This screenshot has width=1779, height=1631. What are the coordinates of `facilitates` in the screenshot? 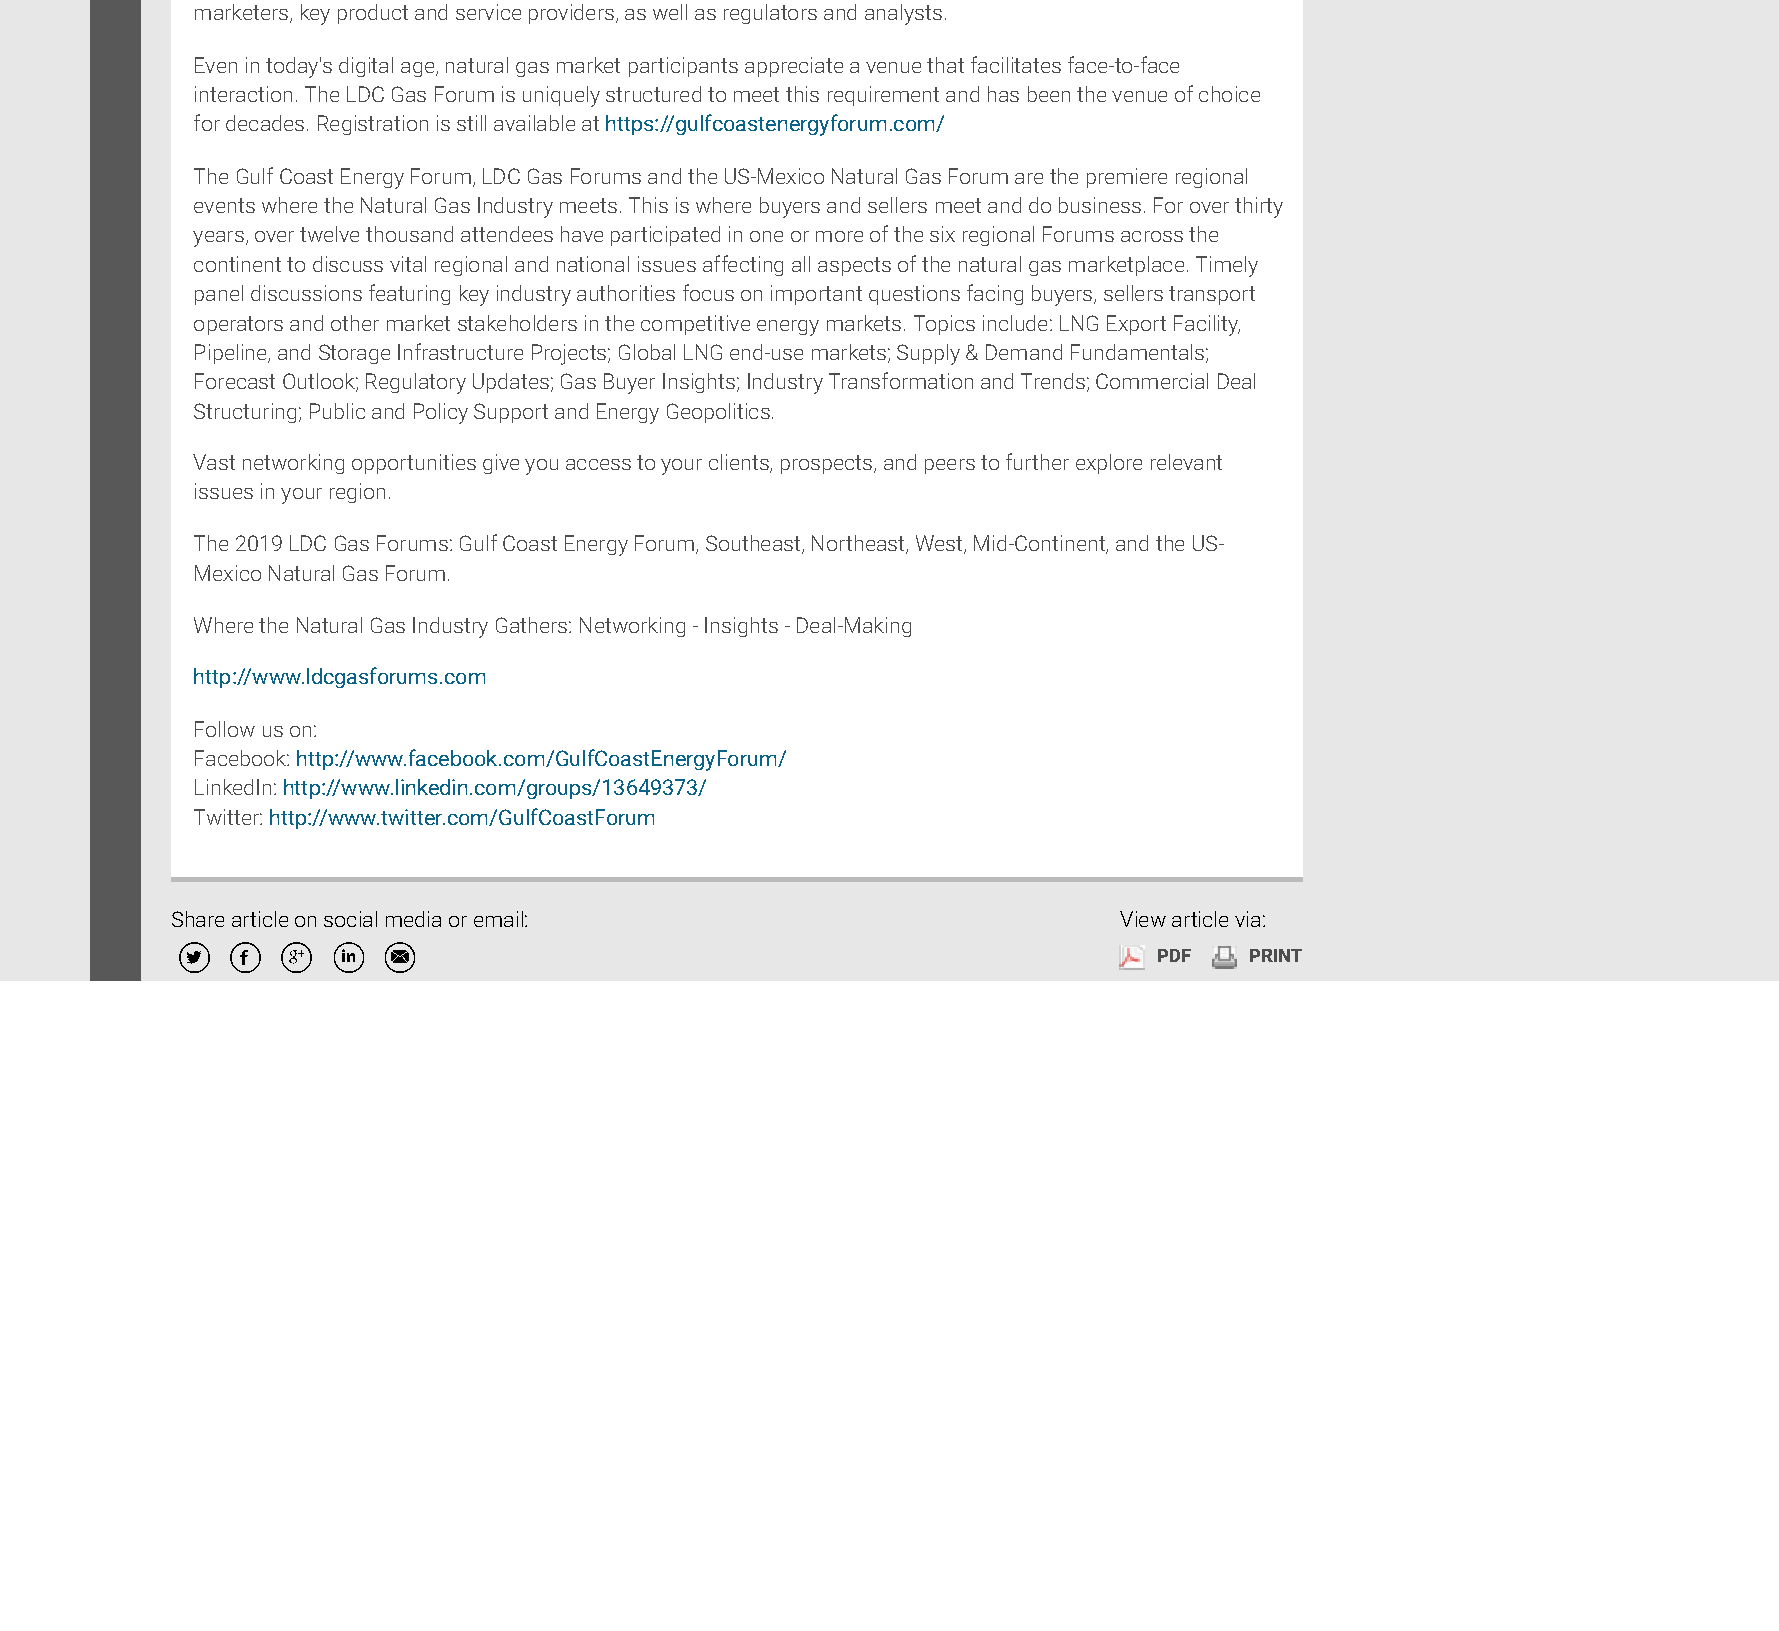 It's located at (1016, 64).
